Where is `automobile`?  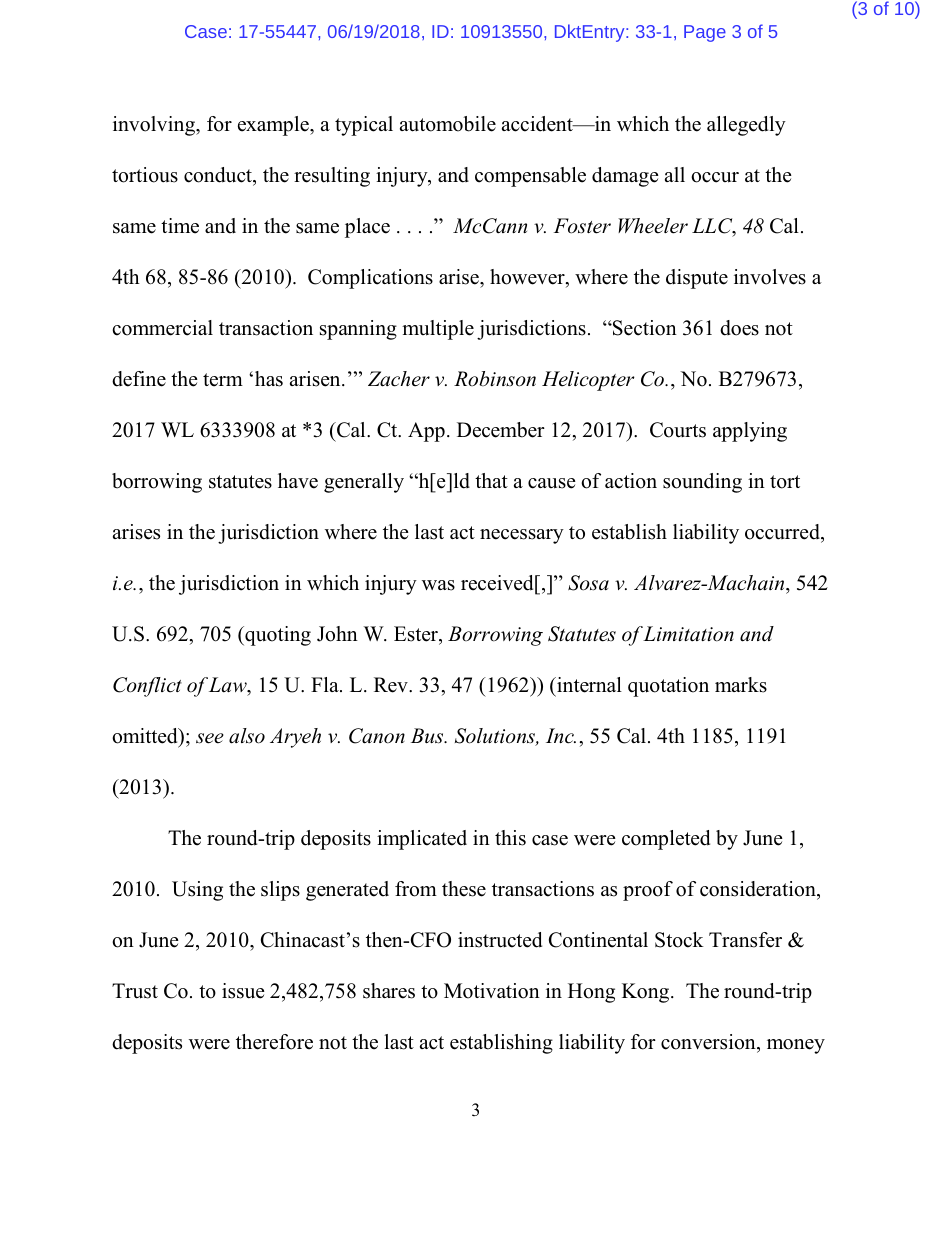 automobile is located at coordinates (448, 124).
